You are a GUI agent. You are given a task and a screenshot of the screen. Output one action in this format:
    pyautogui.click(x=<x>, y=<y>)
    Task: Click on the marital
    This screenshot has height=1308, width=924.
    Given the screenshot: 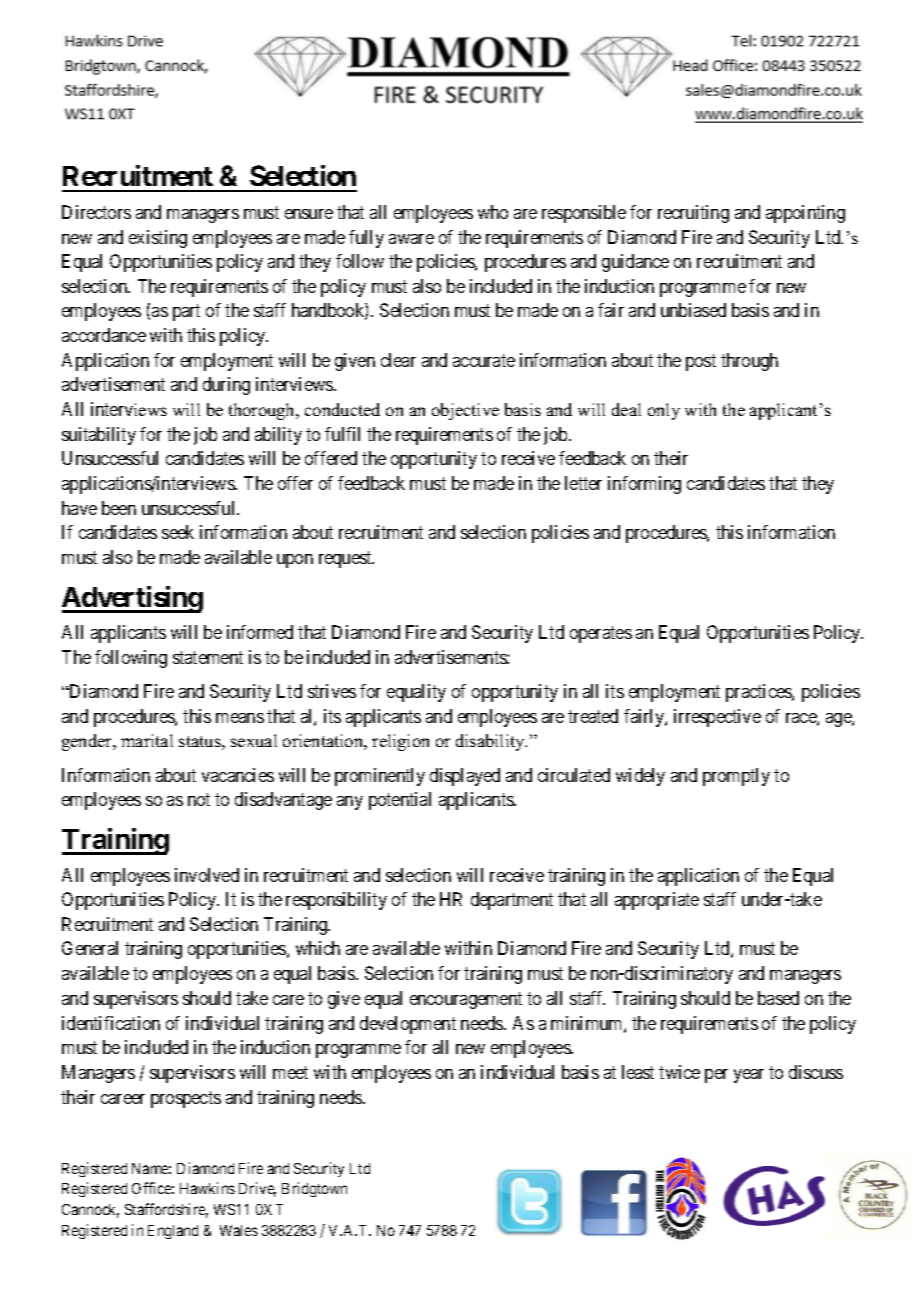 What is the action you would take?
    pyautogui.click(x=147, y=740)
